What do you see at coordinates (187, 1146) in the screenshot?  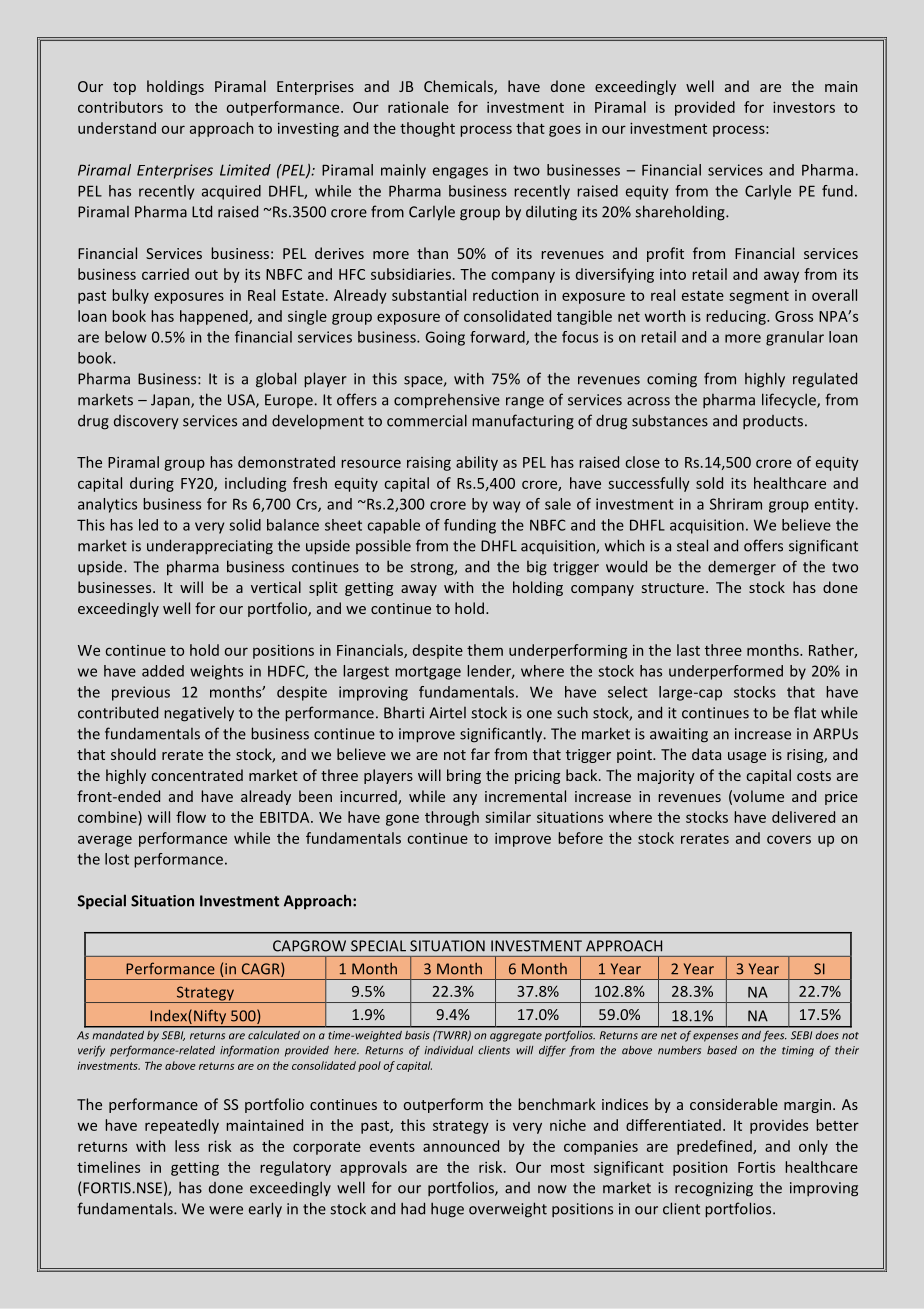 I see `less` at bounding box center [187, 1146].
